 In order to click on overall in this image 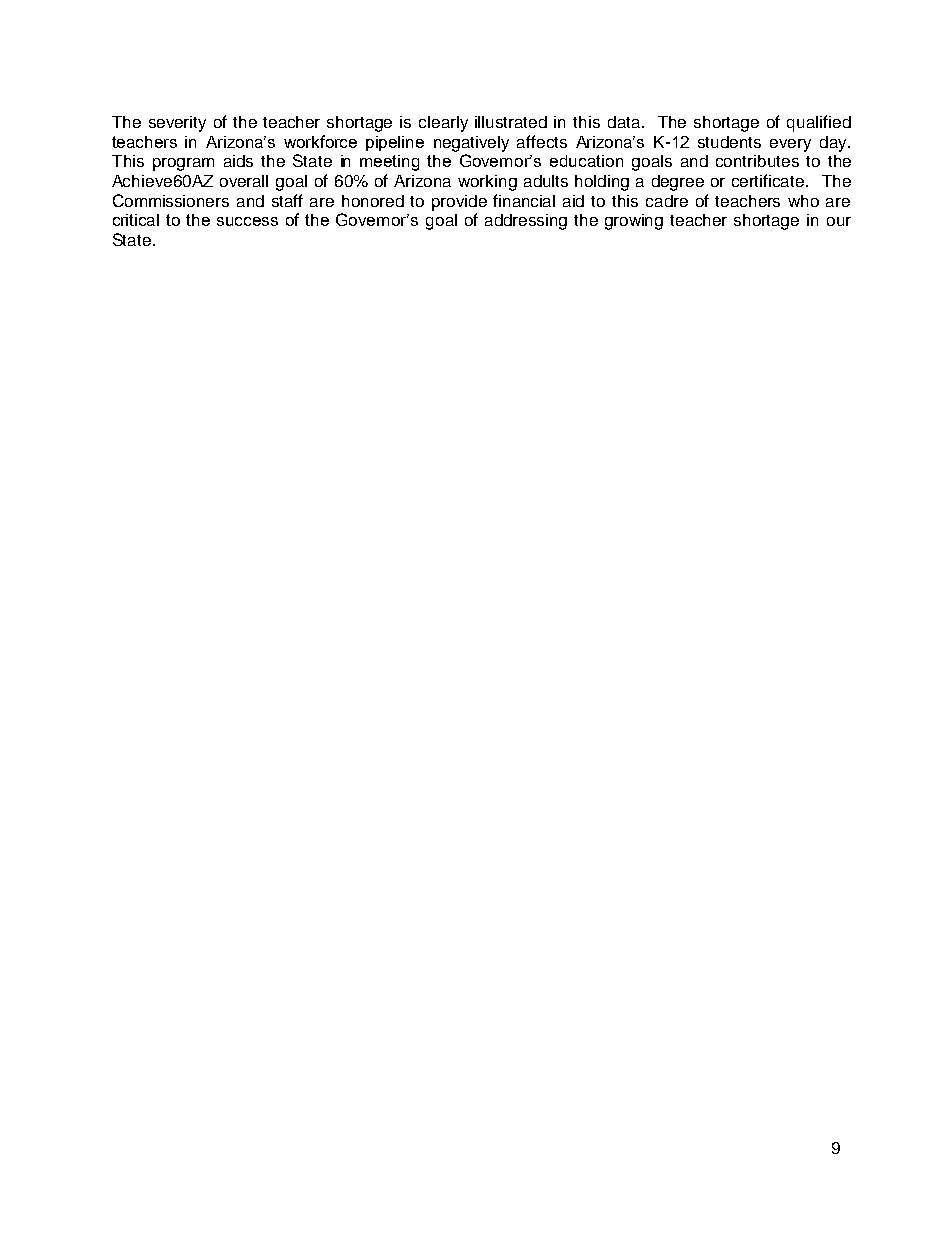, I will do `click(244, 181)`.
